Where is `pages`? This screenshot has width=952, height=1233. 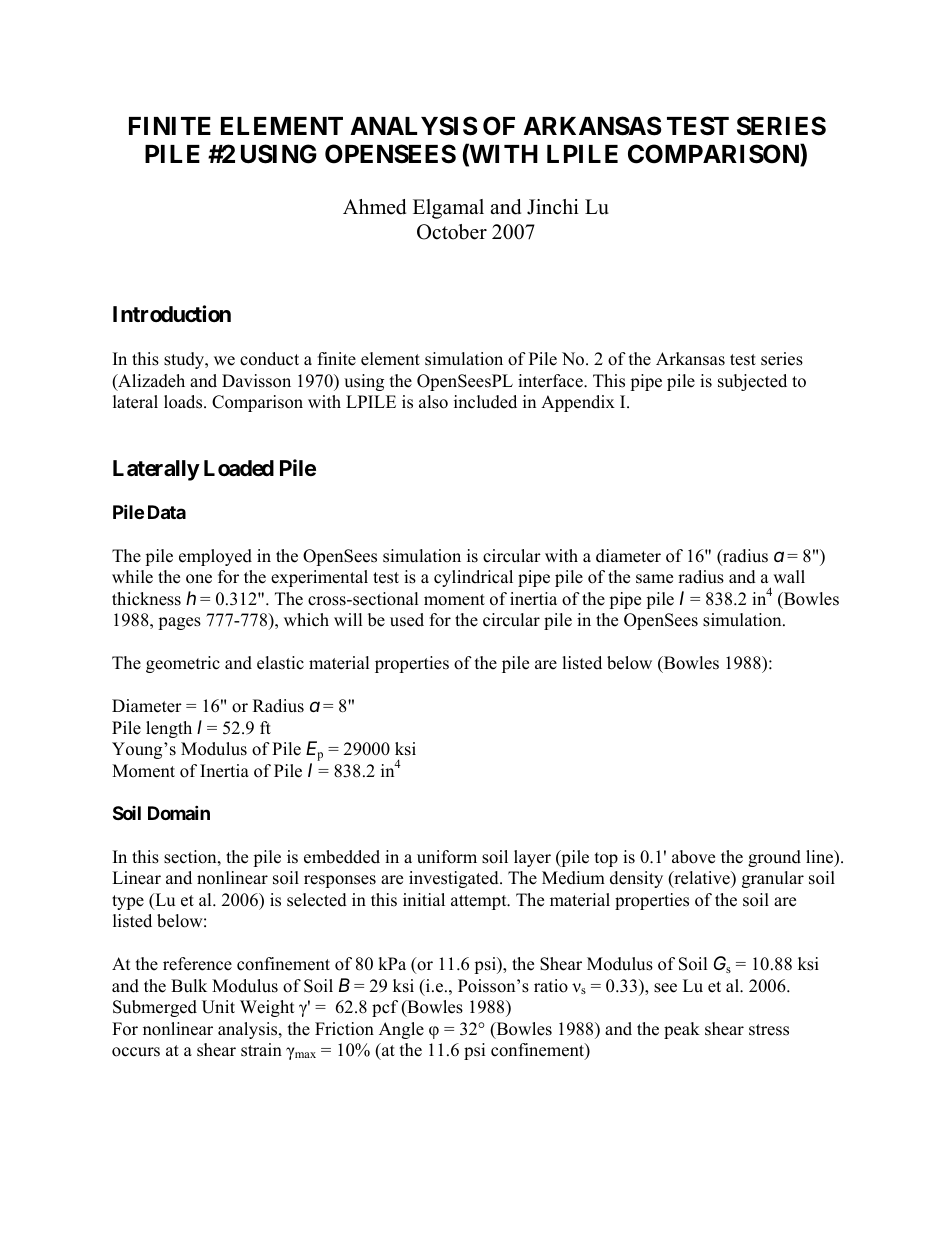
pages is located at coordinates (179, 623).
